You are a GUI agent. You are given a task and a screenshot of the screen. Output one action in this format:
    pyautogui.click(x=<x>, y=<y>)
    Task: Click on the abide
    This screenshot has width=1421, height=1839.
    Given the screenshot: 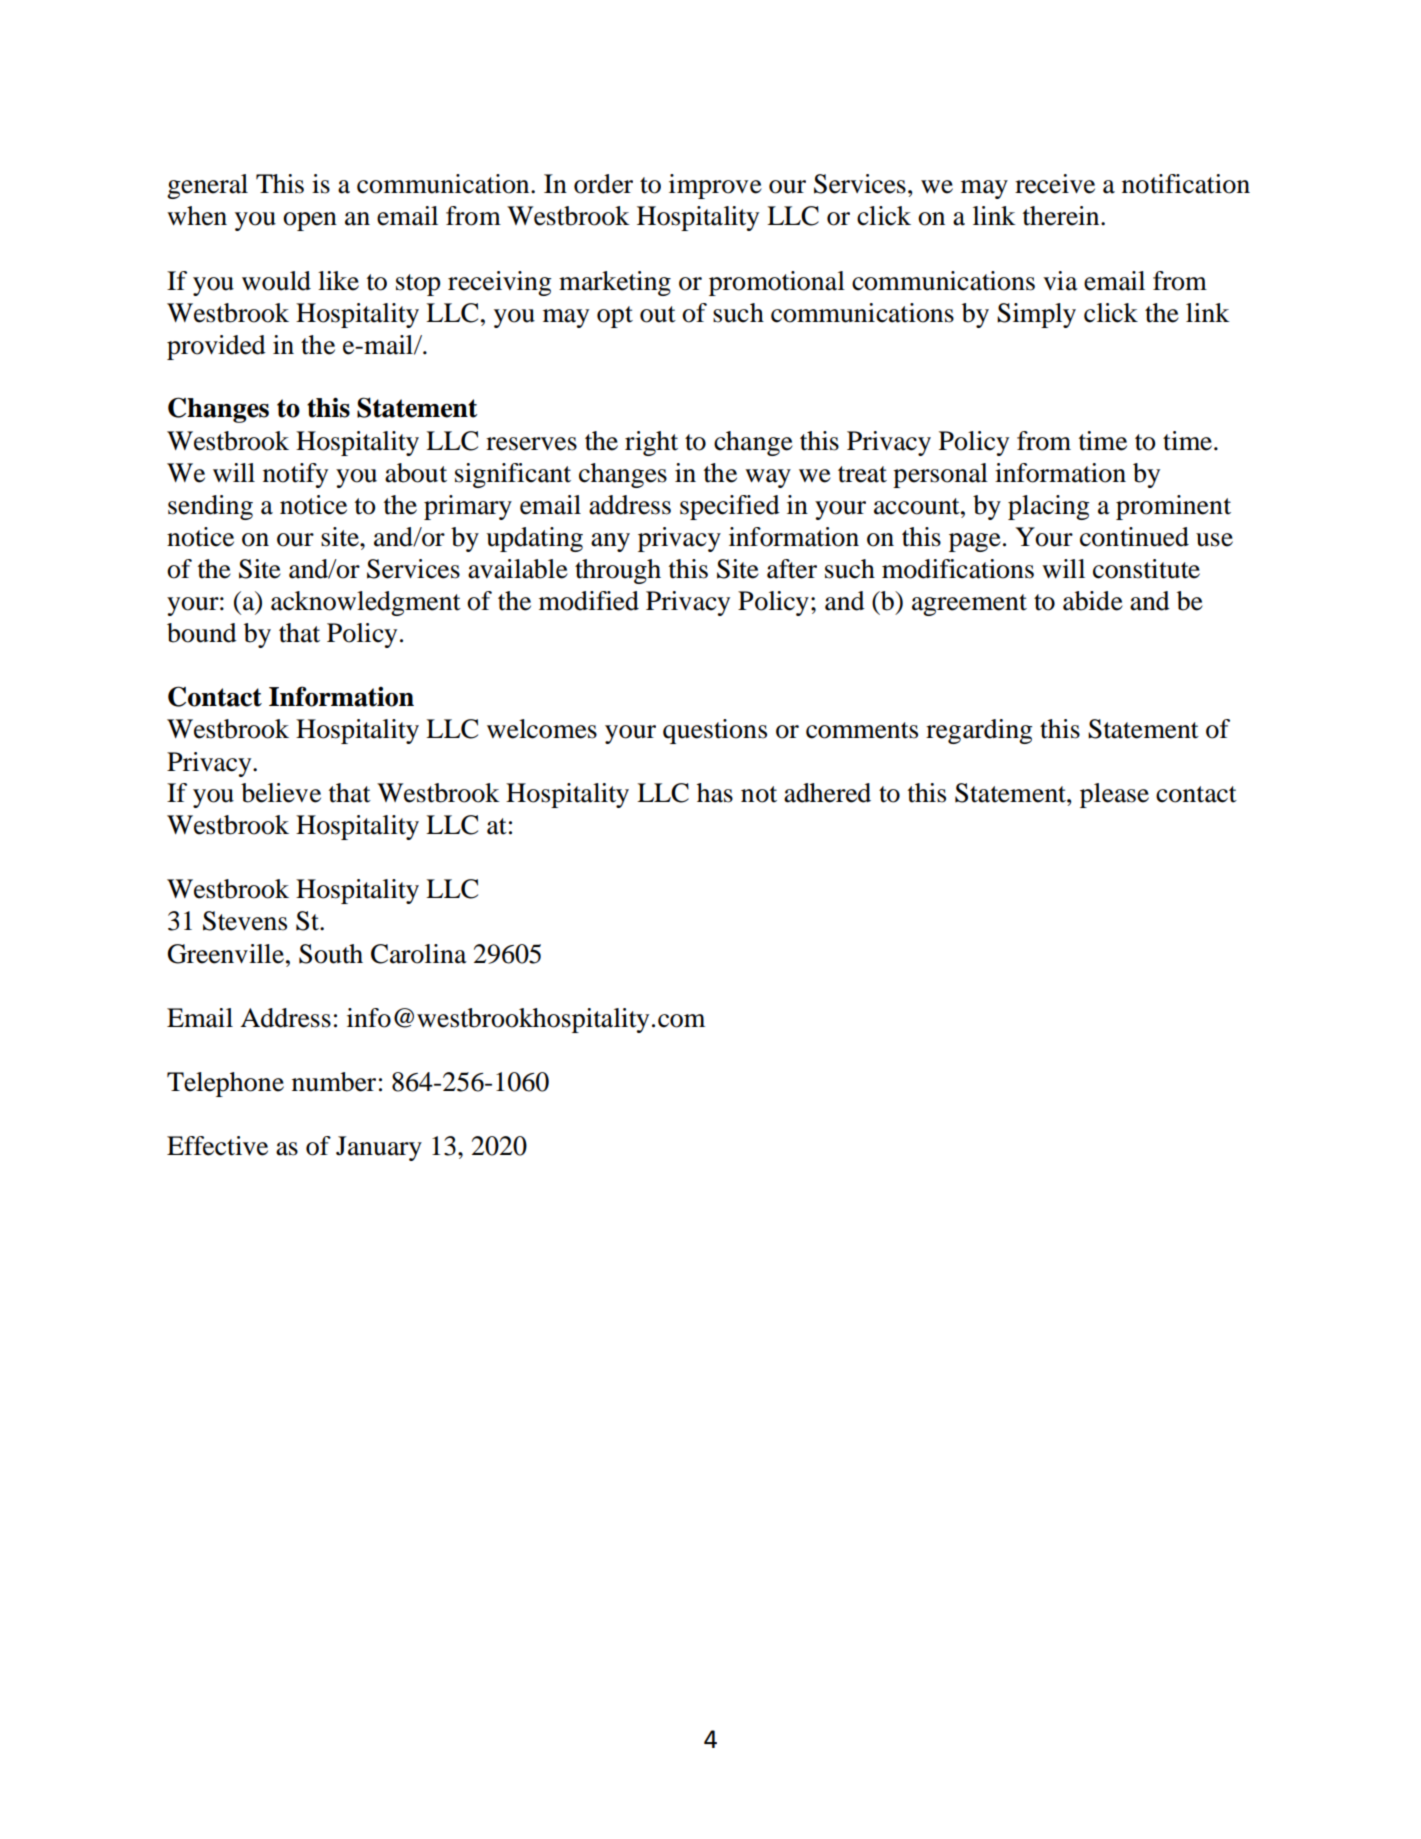 What is the action you would take?
    pyautogui.click(x=1093, y=601)
